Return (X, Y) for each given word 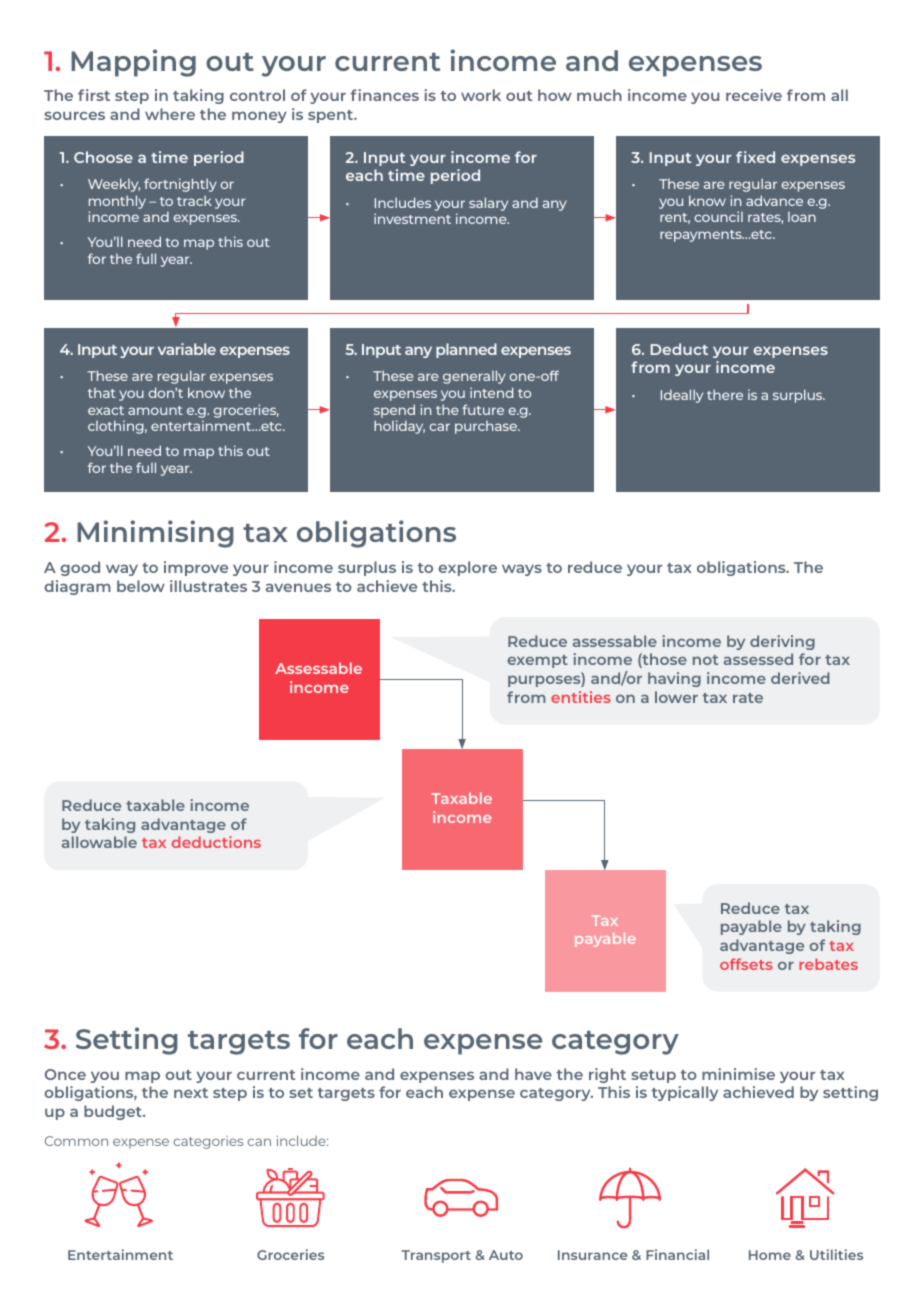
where (170, 114)
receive (754, 95)
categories (208, 1142)
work (481, 95)
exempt (538, 661)
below (141, 586)
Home (770, 1255)
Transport (436, 1256)
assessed (758, 659)
